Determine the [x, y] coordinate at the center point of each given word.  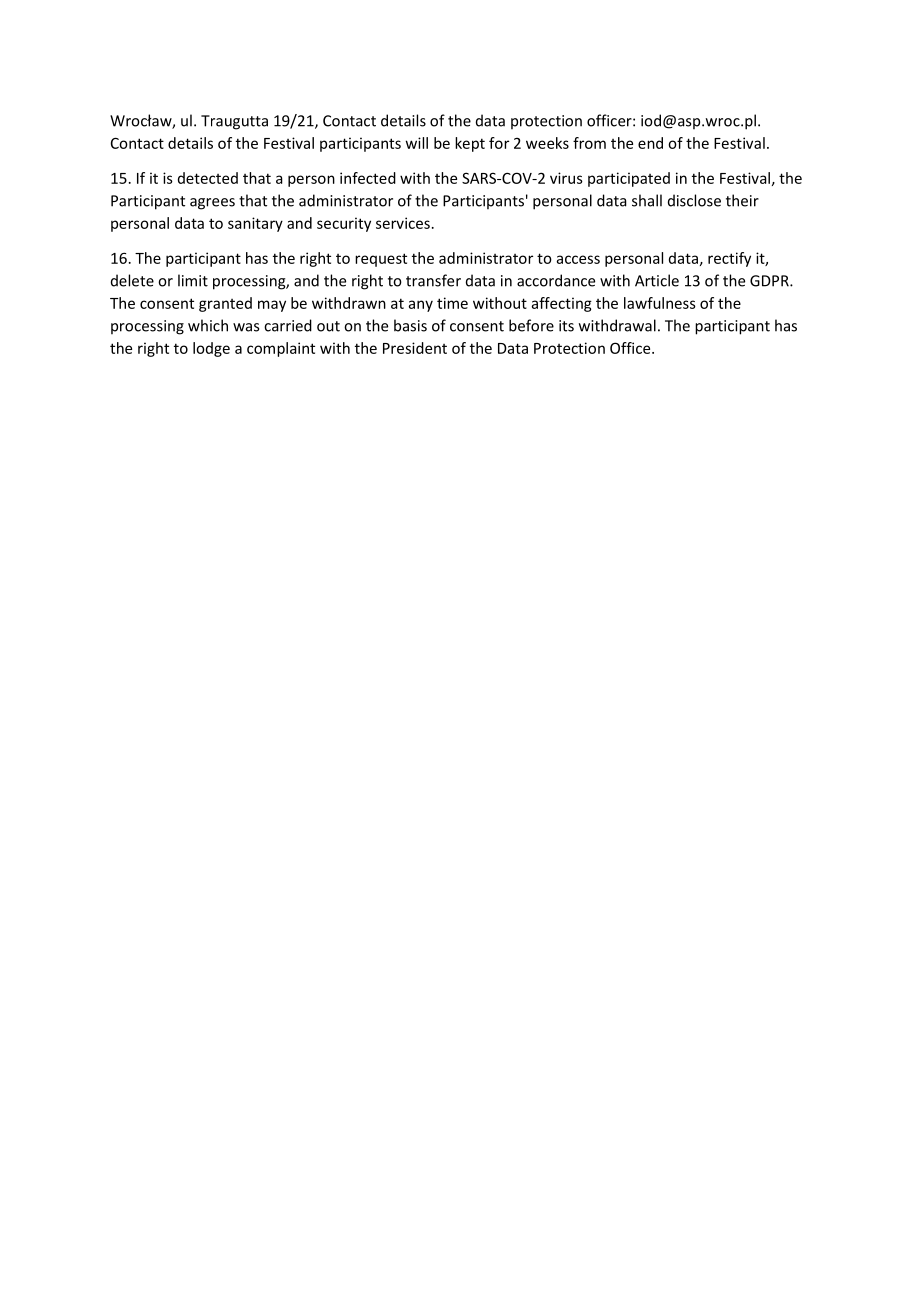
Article [657, 280]
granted [225, 304]
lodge [211, 349]
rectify [729, 259]
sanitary [255, 224]
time [452, 303]
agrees [212, 204]
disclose [694, 200]
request [381, 260]
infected [368, 178]
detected [208, 178]
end [650, 143]
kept [470, 144]
